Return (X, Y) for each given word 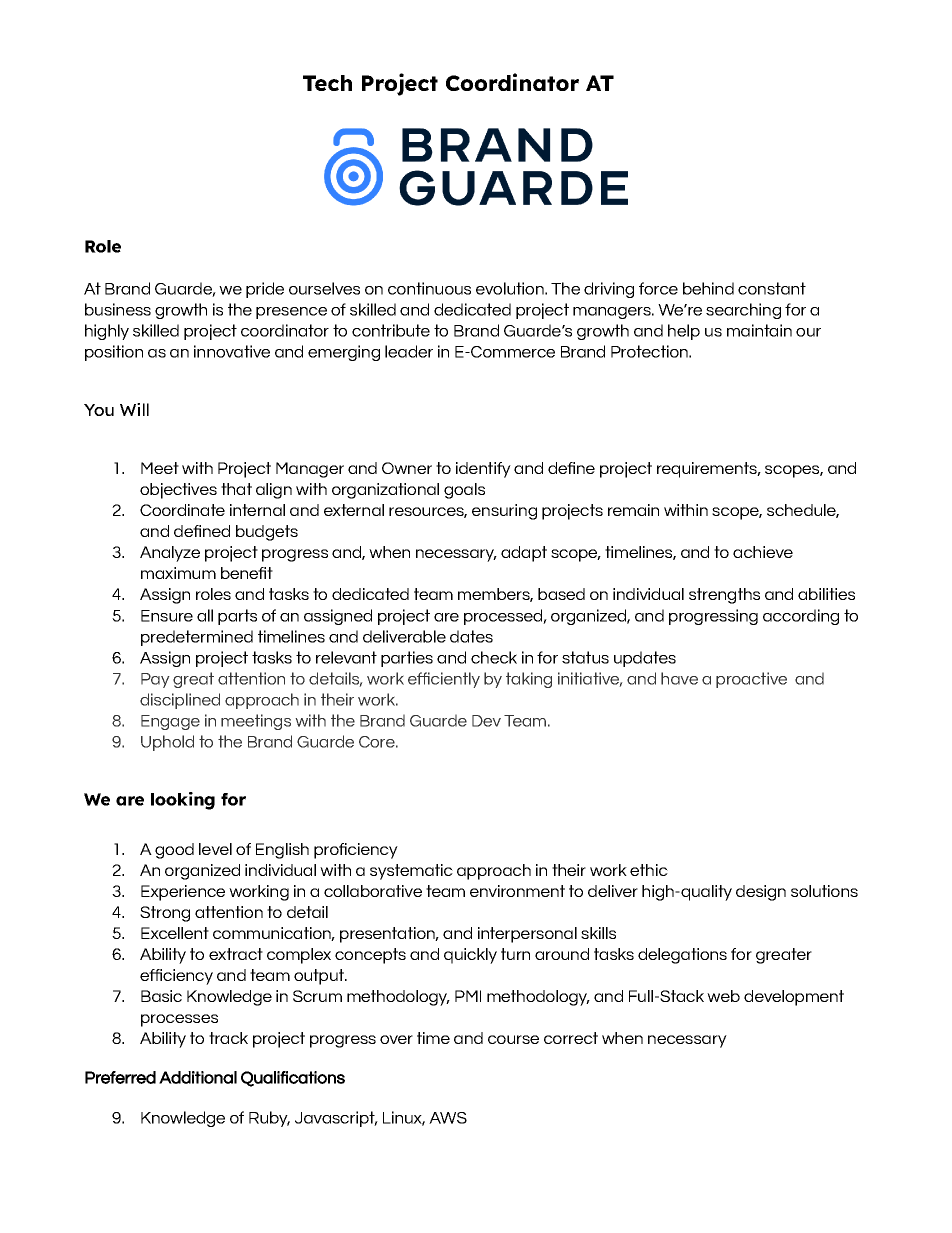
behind (708, 288)
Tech (327, 83)
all (205, 615)
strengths (724, 596)
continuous (429, 288)
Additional (198, 1077)
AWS (448, 1118)
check (494, 657)
